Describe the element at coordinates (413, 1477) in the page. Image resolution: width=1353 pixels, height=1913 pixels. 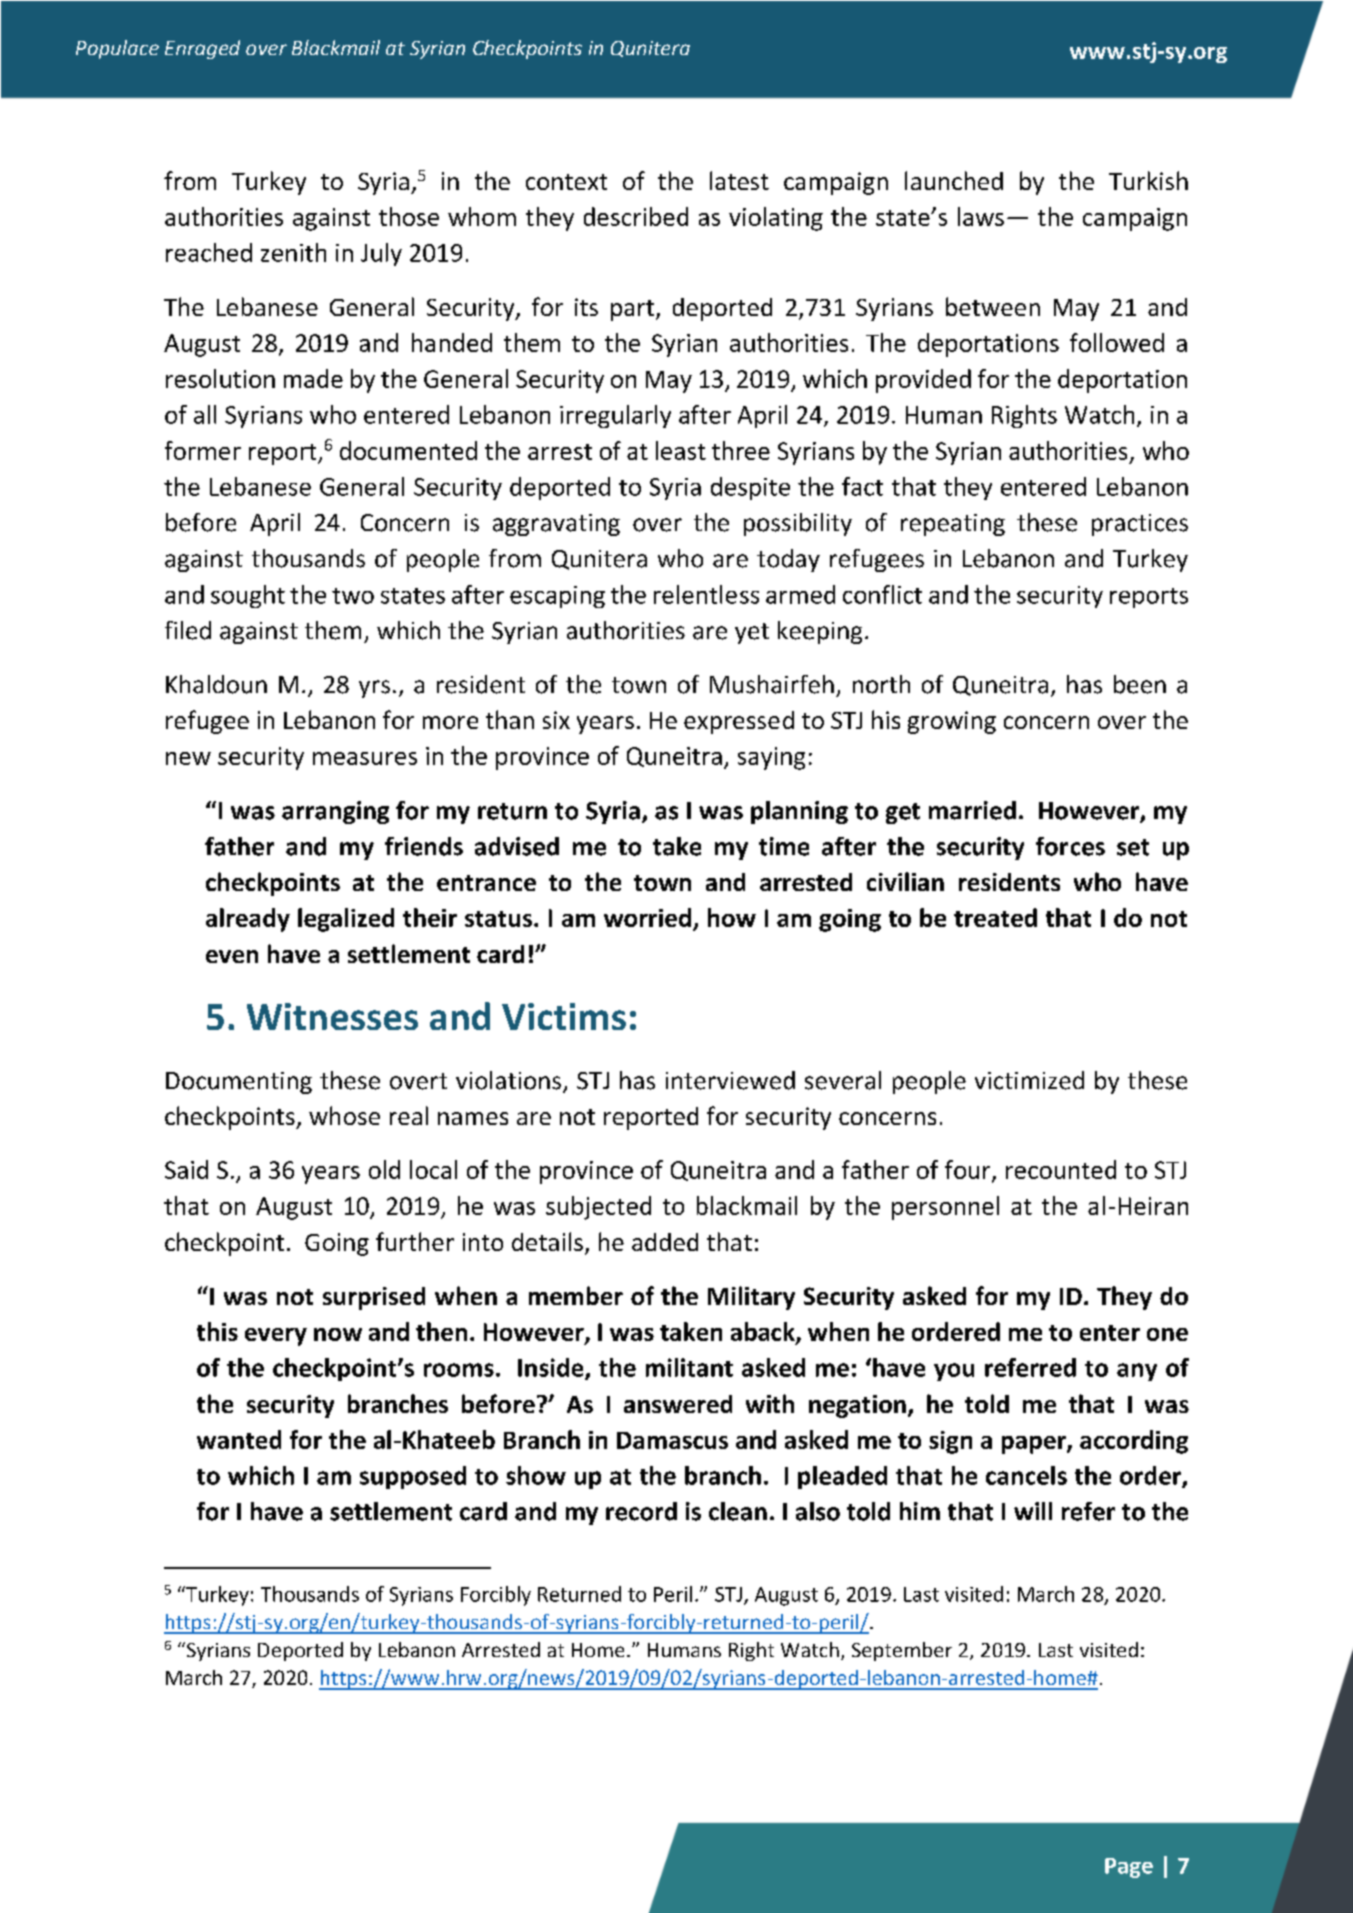
I see `supposed` at that location.
